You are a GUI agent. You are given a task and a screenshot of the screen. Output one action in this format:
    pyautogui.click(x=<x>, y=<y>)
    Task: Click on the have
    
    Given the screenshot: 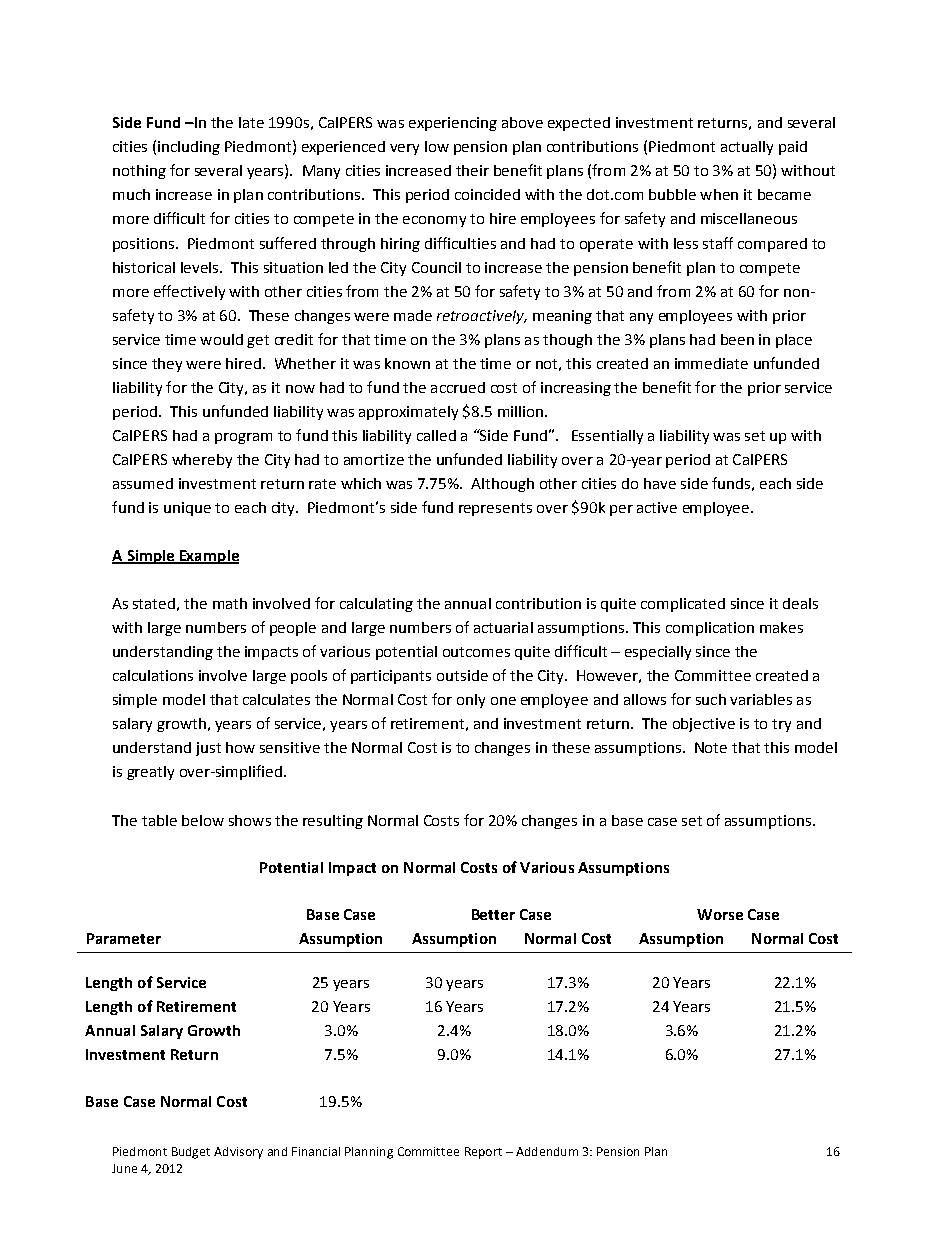 What is the action you would take?
    pyautogui.click(x=660, y=483)
